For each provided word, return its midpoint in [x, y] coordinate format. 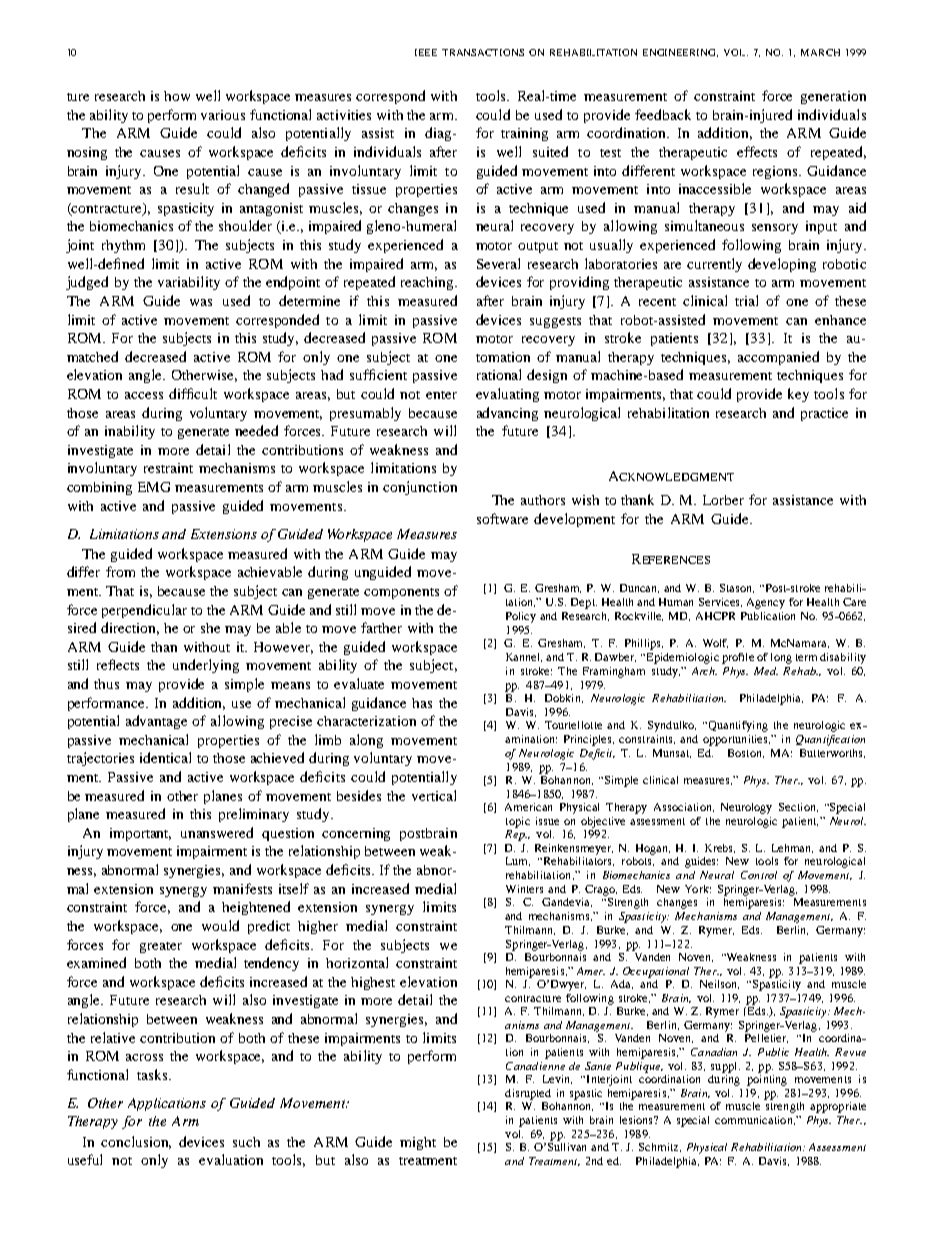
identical [165, 757]
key [798, 395]
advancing [507, 414]
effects [757, 151]
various [223, 115]
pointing [767, 1079]
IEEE [426, 52]
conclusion [136, 1142]
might [418, 1143]
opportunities [736, 740]
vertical [434, 795]
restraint [168, 468]
